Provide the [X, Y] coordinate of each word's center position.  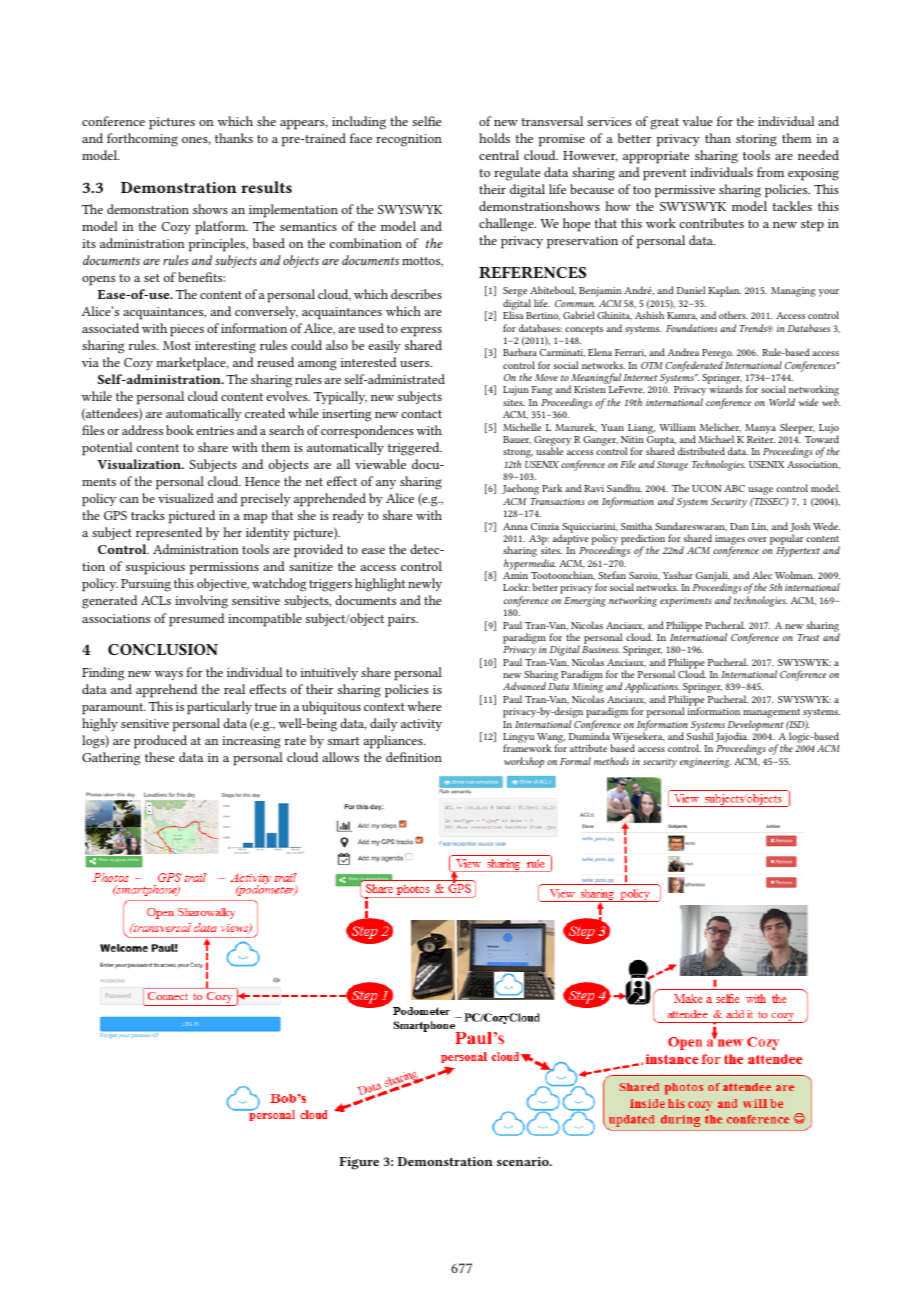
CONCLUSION [163, 649]
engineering [705, 763]
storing [756, 140]
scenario [524, 1161]
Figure [359, 1163]
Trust [808, 637]
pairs [403, 620]
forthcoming [142, 140]
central [499, 155]
